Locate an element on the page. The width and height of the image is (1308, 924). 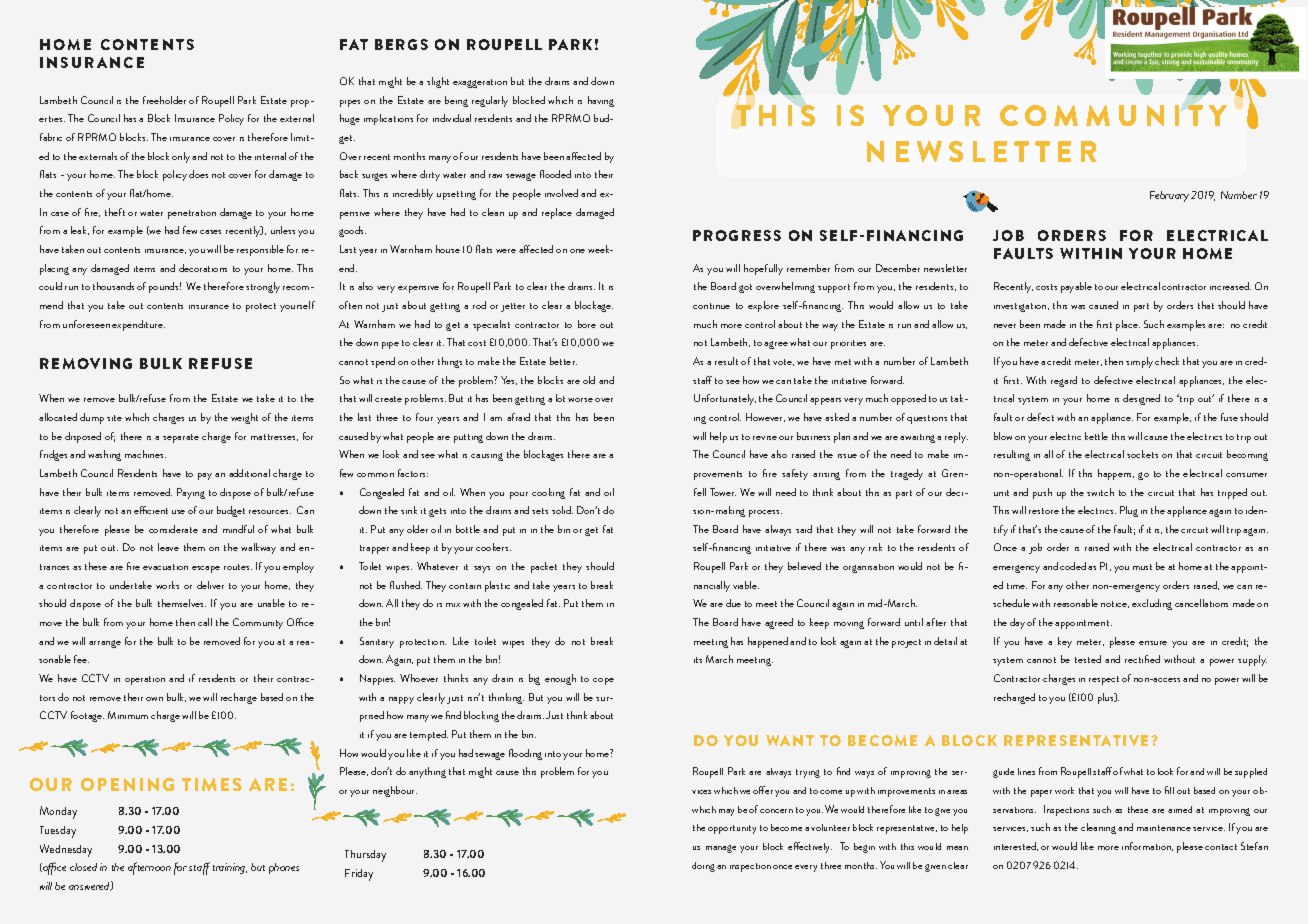
training is located at coordinates (230, 868).
